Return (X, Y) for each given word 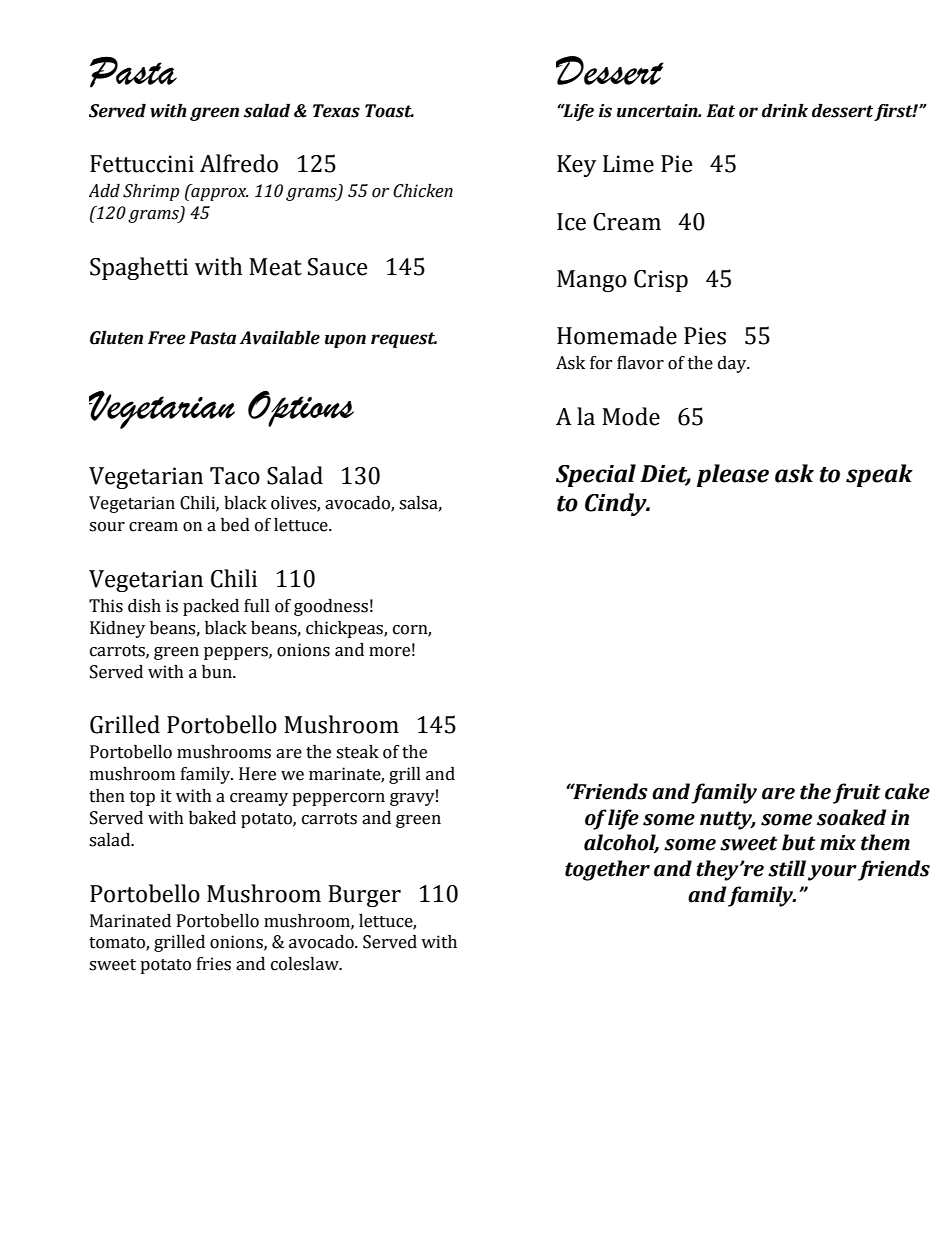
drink (785, 111)
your (832, 873)
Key (576, 166)
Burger (364, 896)
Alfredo (239, 163)
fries (214, 964)
